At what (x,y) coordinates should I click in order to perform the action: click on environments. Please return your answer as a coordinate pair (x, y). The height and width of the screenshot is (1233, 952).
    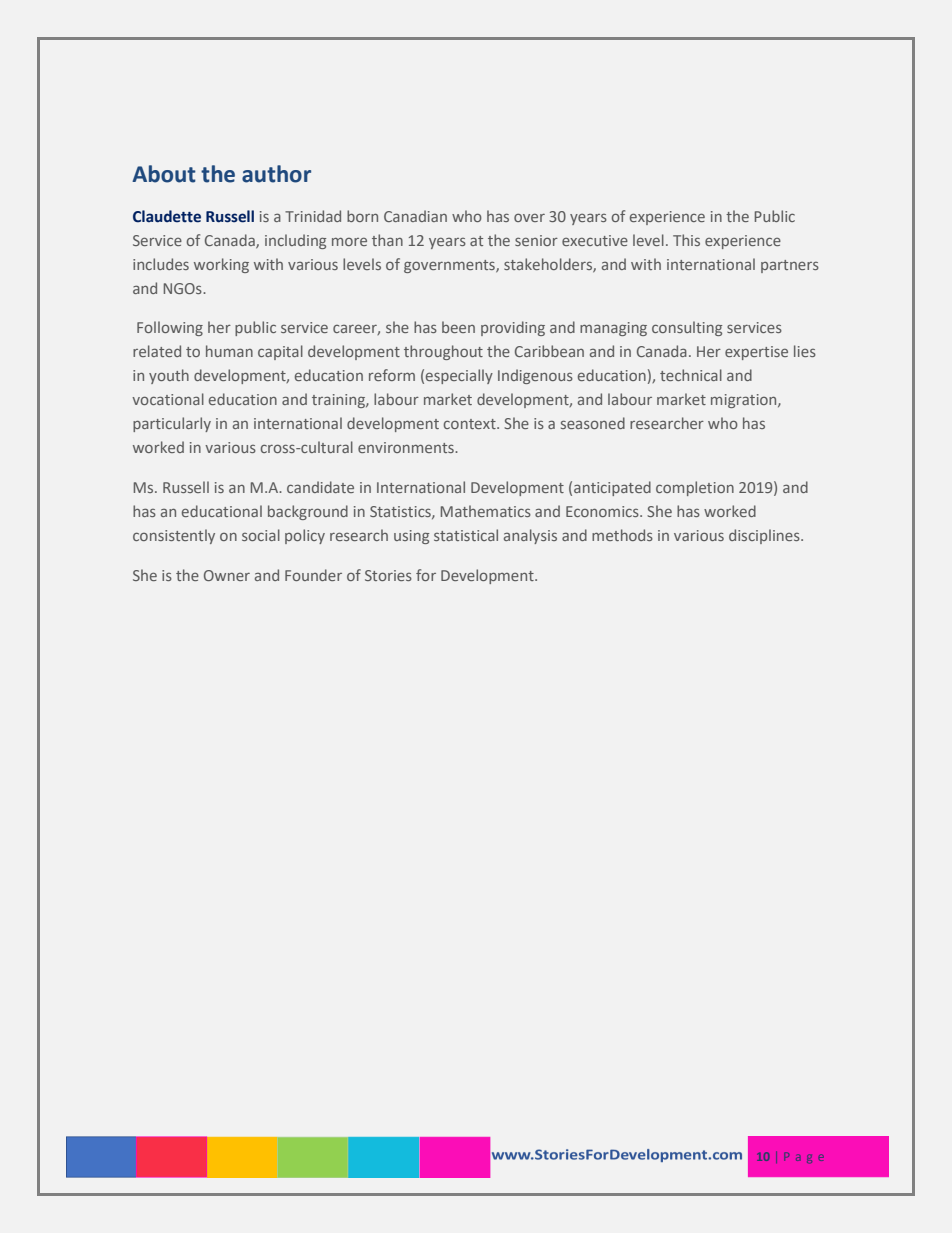
    Looking at the image, I should click on (407, 447).
